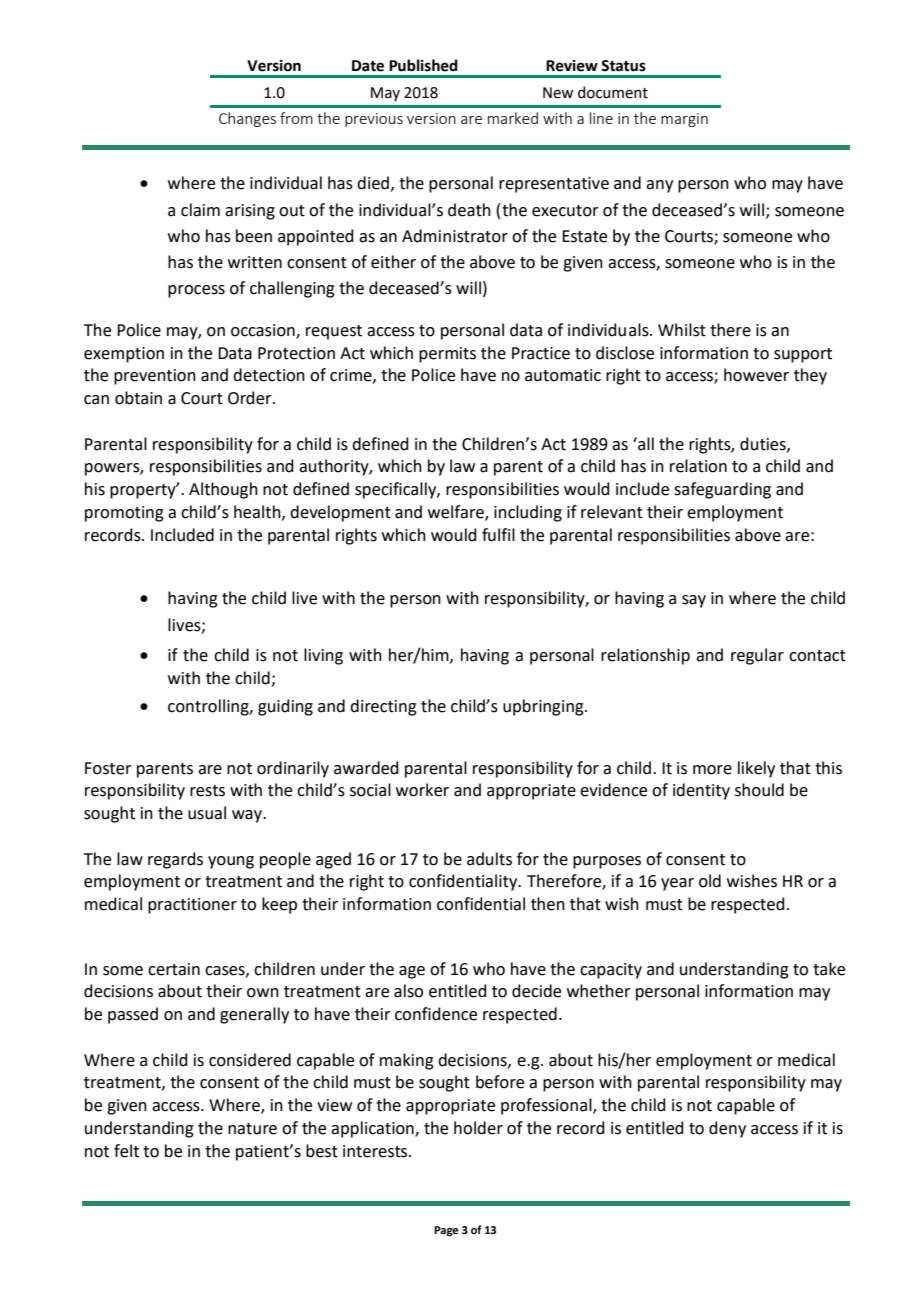  Describe the element at coordinates (757, 656) in the screenshot. I see `regular` at that location.
